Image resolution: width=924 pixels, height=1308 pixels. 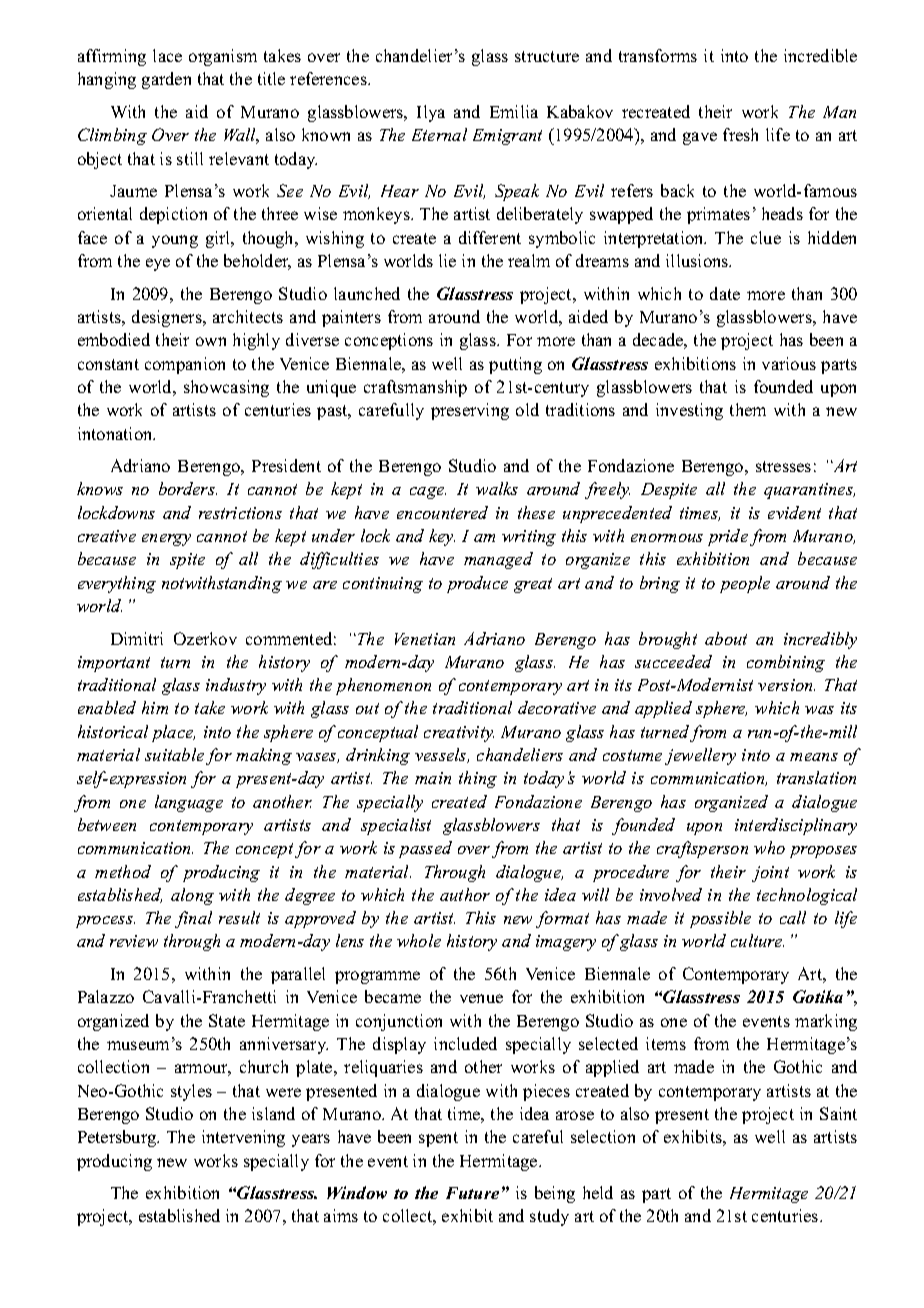 What do you see at coordinates (243, 1138) in the image?
I see `intervening` at bounding box center [243, 1138].
